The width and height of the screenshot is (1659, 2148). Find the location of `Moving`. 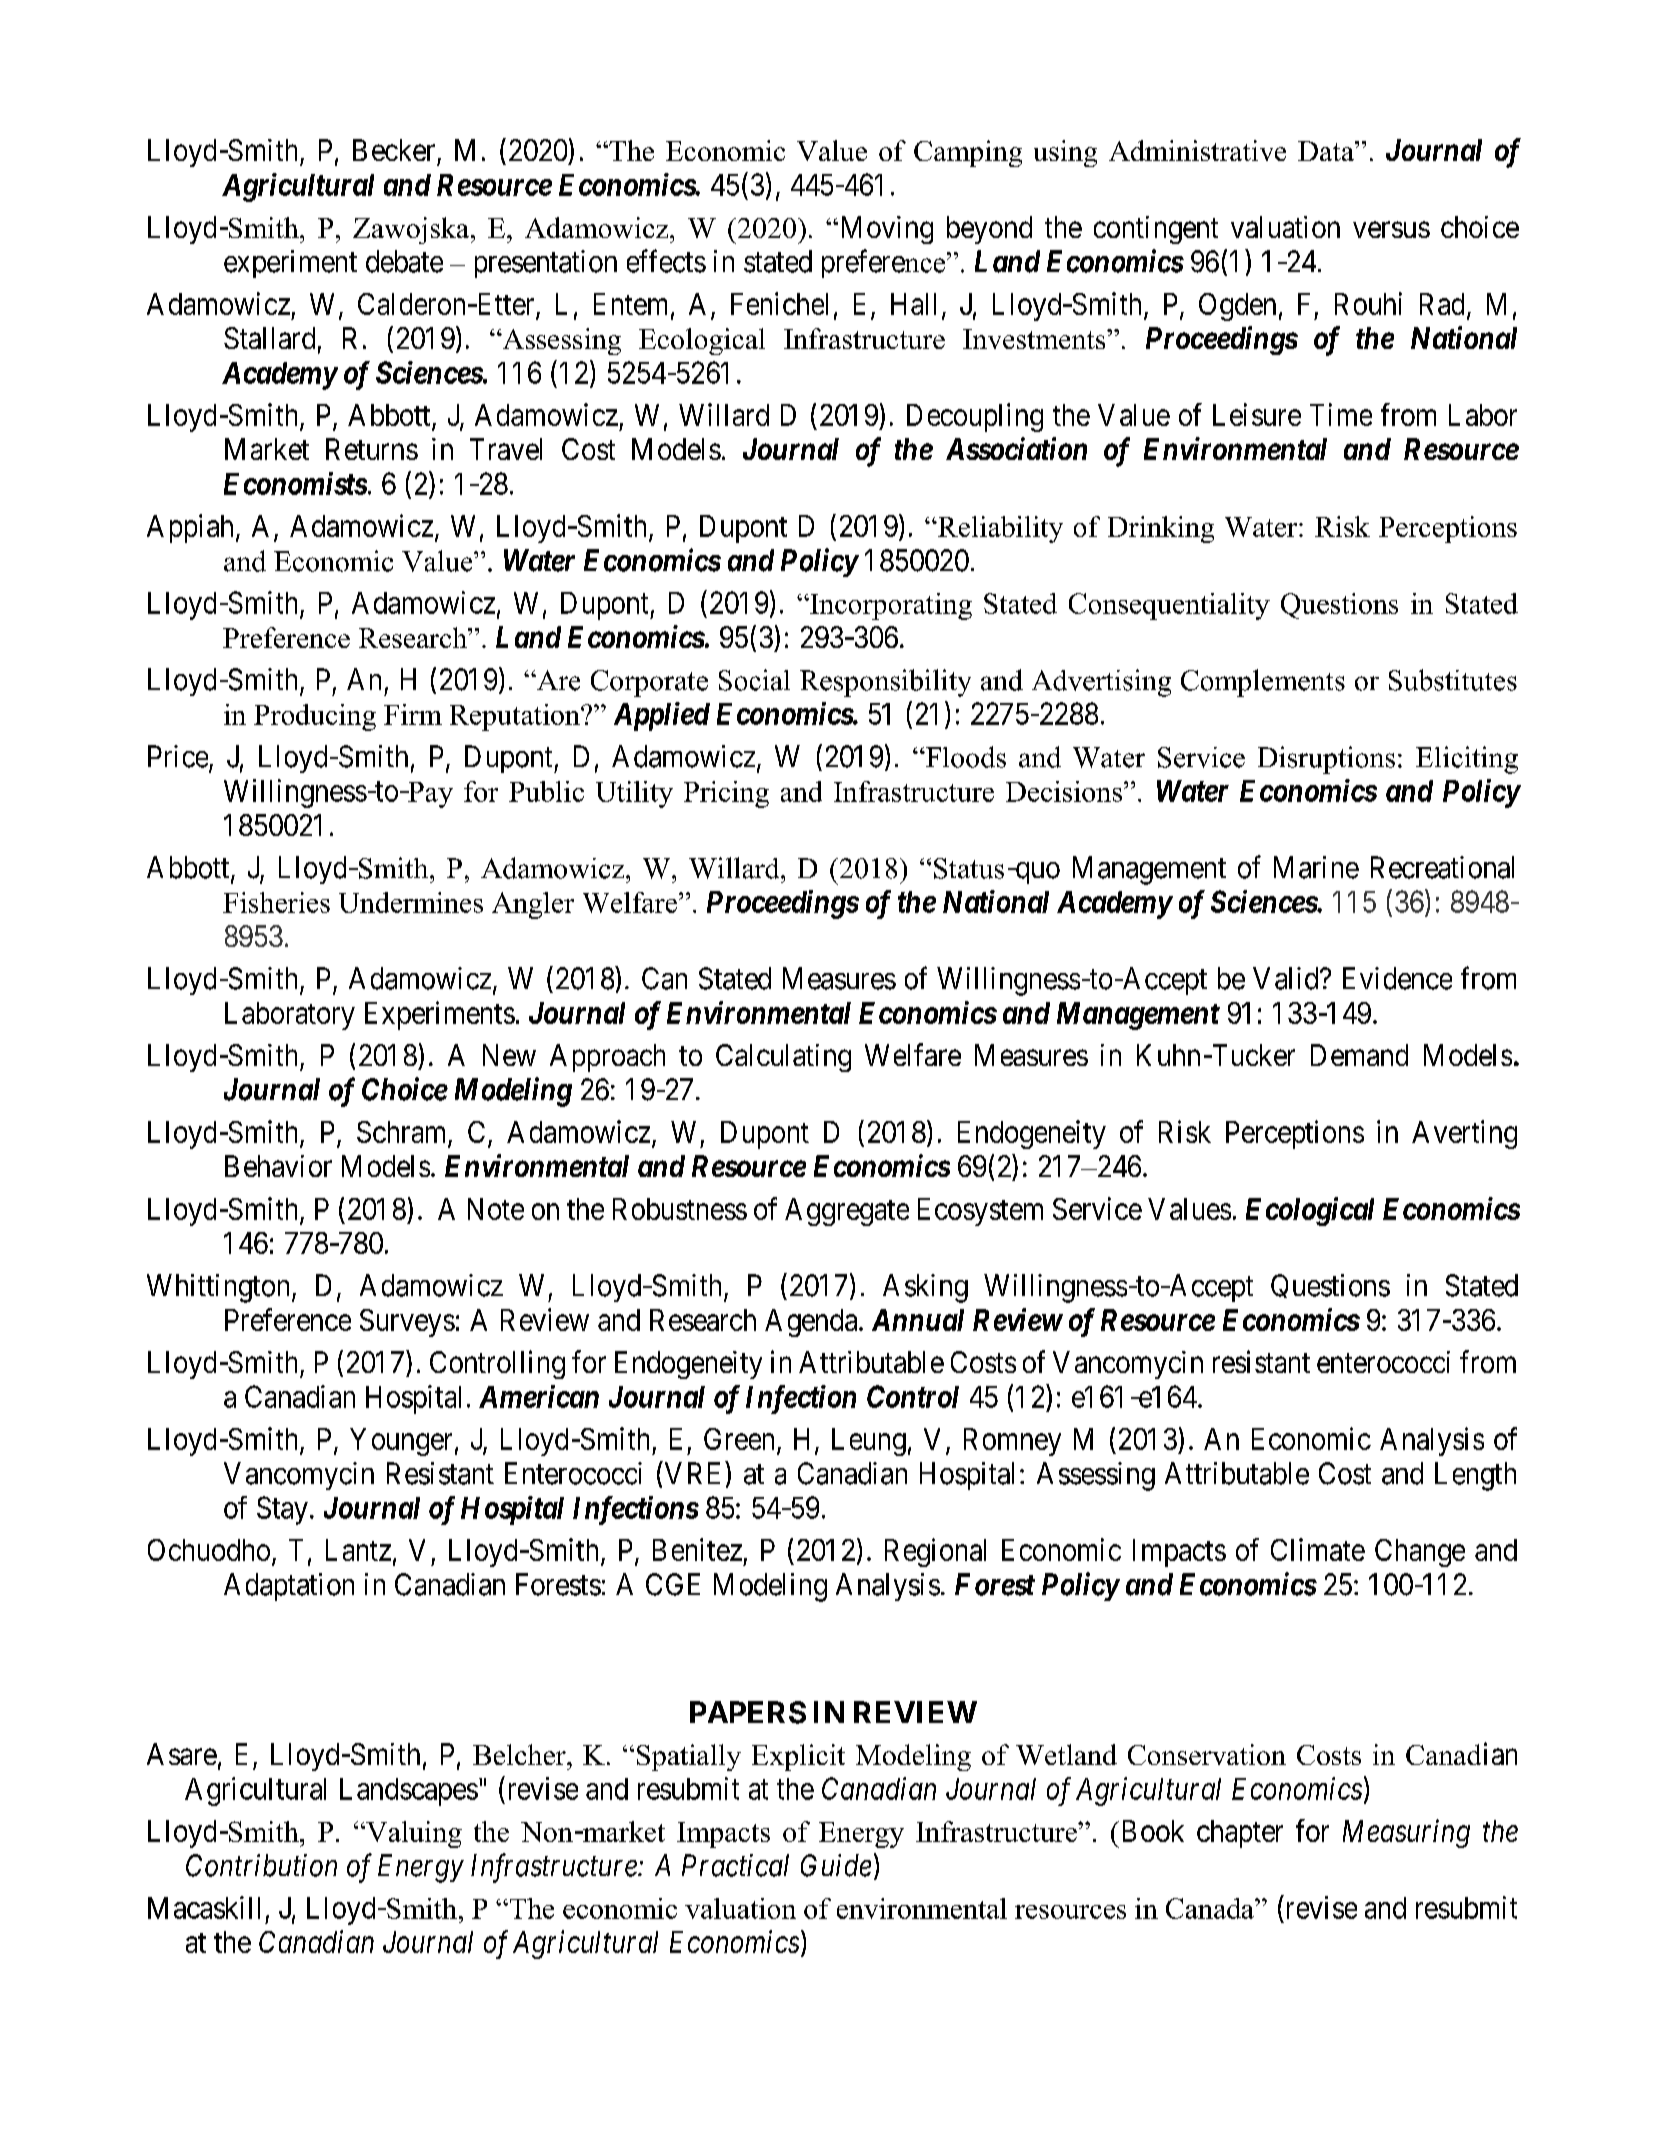

Moving is located at coordinates (885, 230).
